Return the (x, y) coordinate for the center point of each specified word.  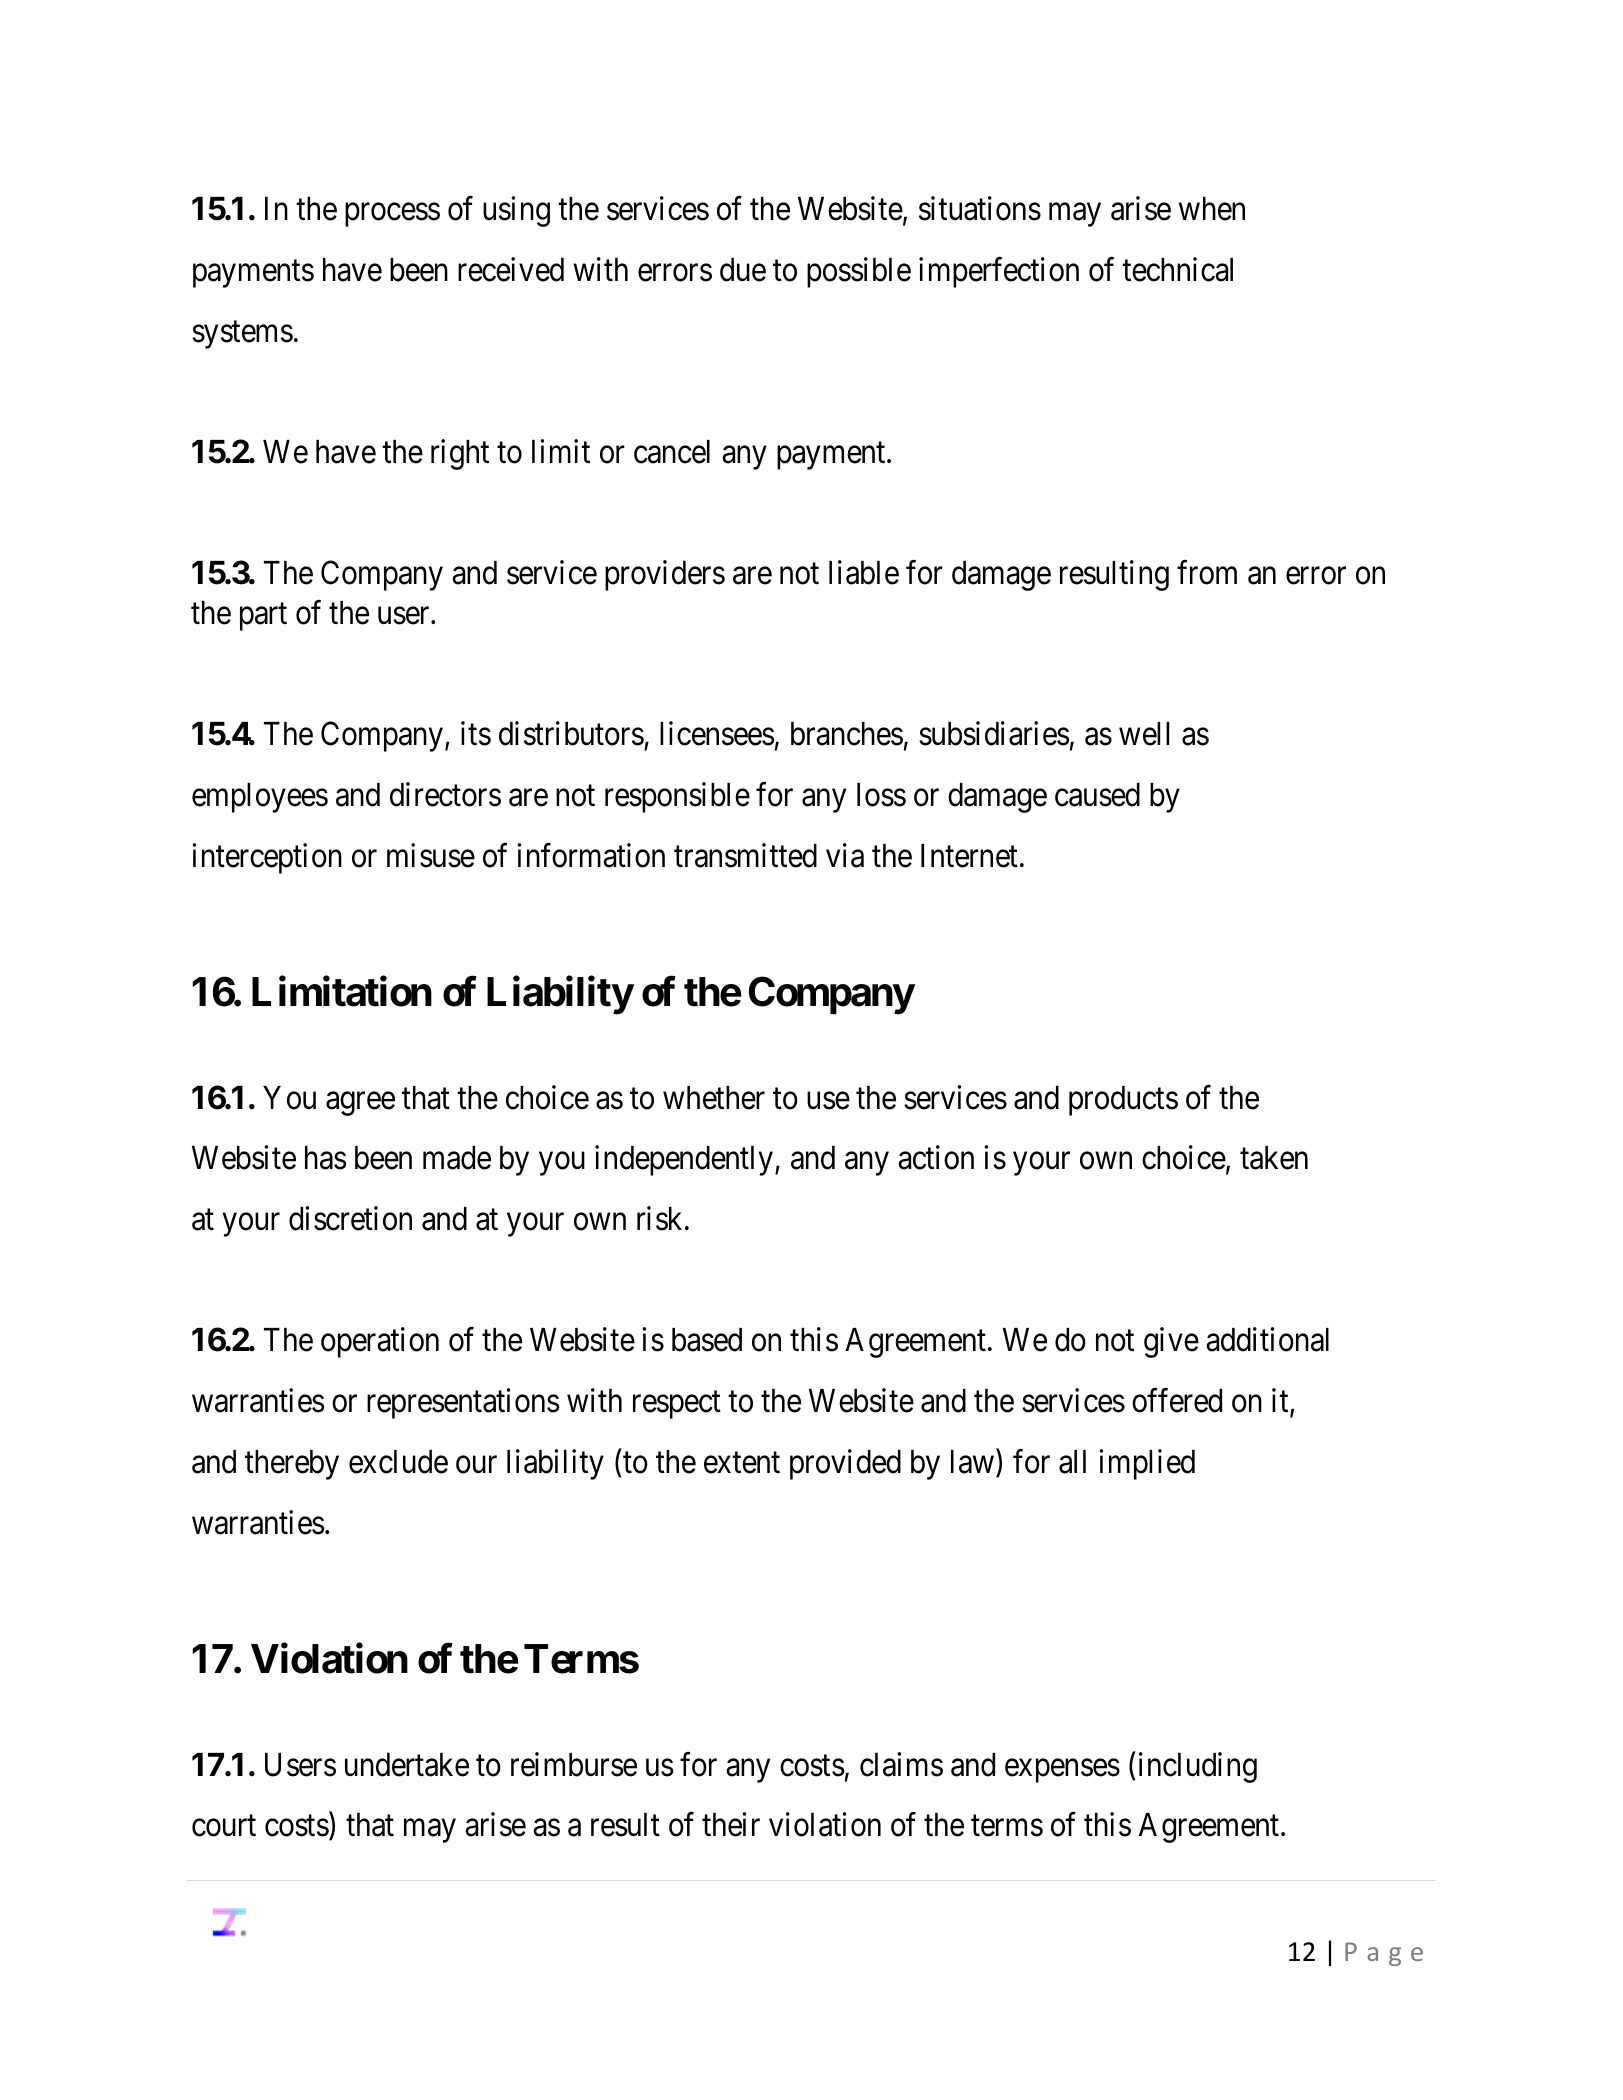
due (743, 270)
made (457, 1158)
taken (1274, 1158)
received (511, 269)
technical (1177, 269)
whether (714, 1098)
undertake (407, 1765)
